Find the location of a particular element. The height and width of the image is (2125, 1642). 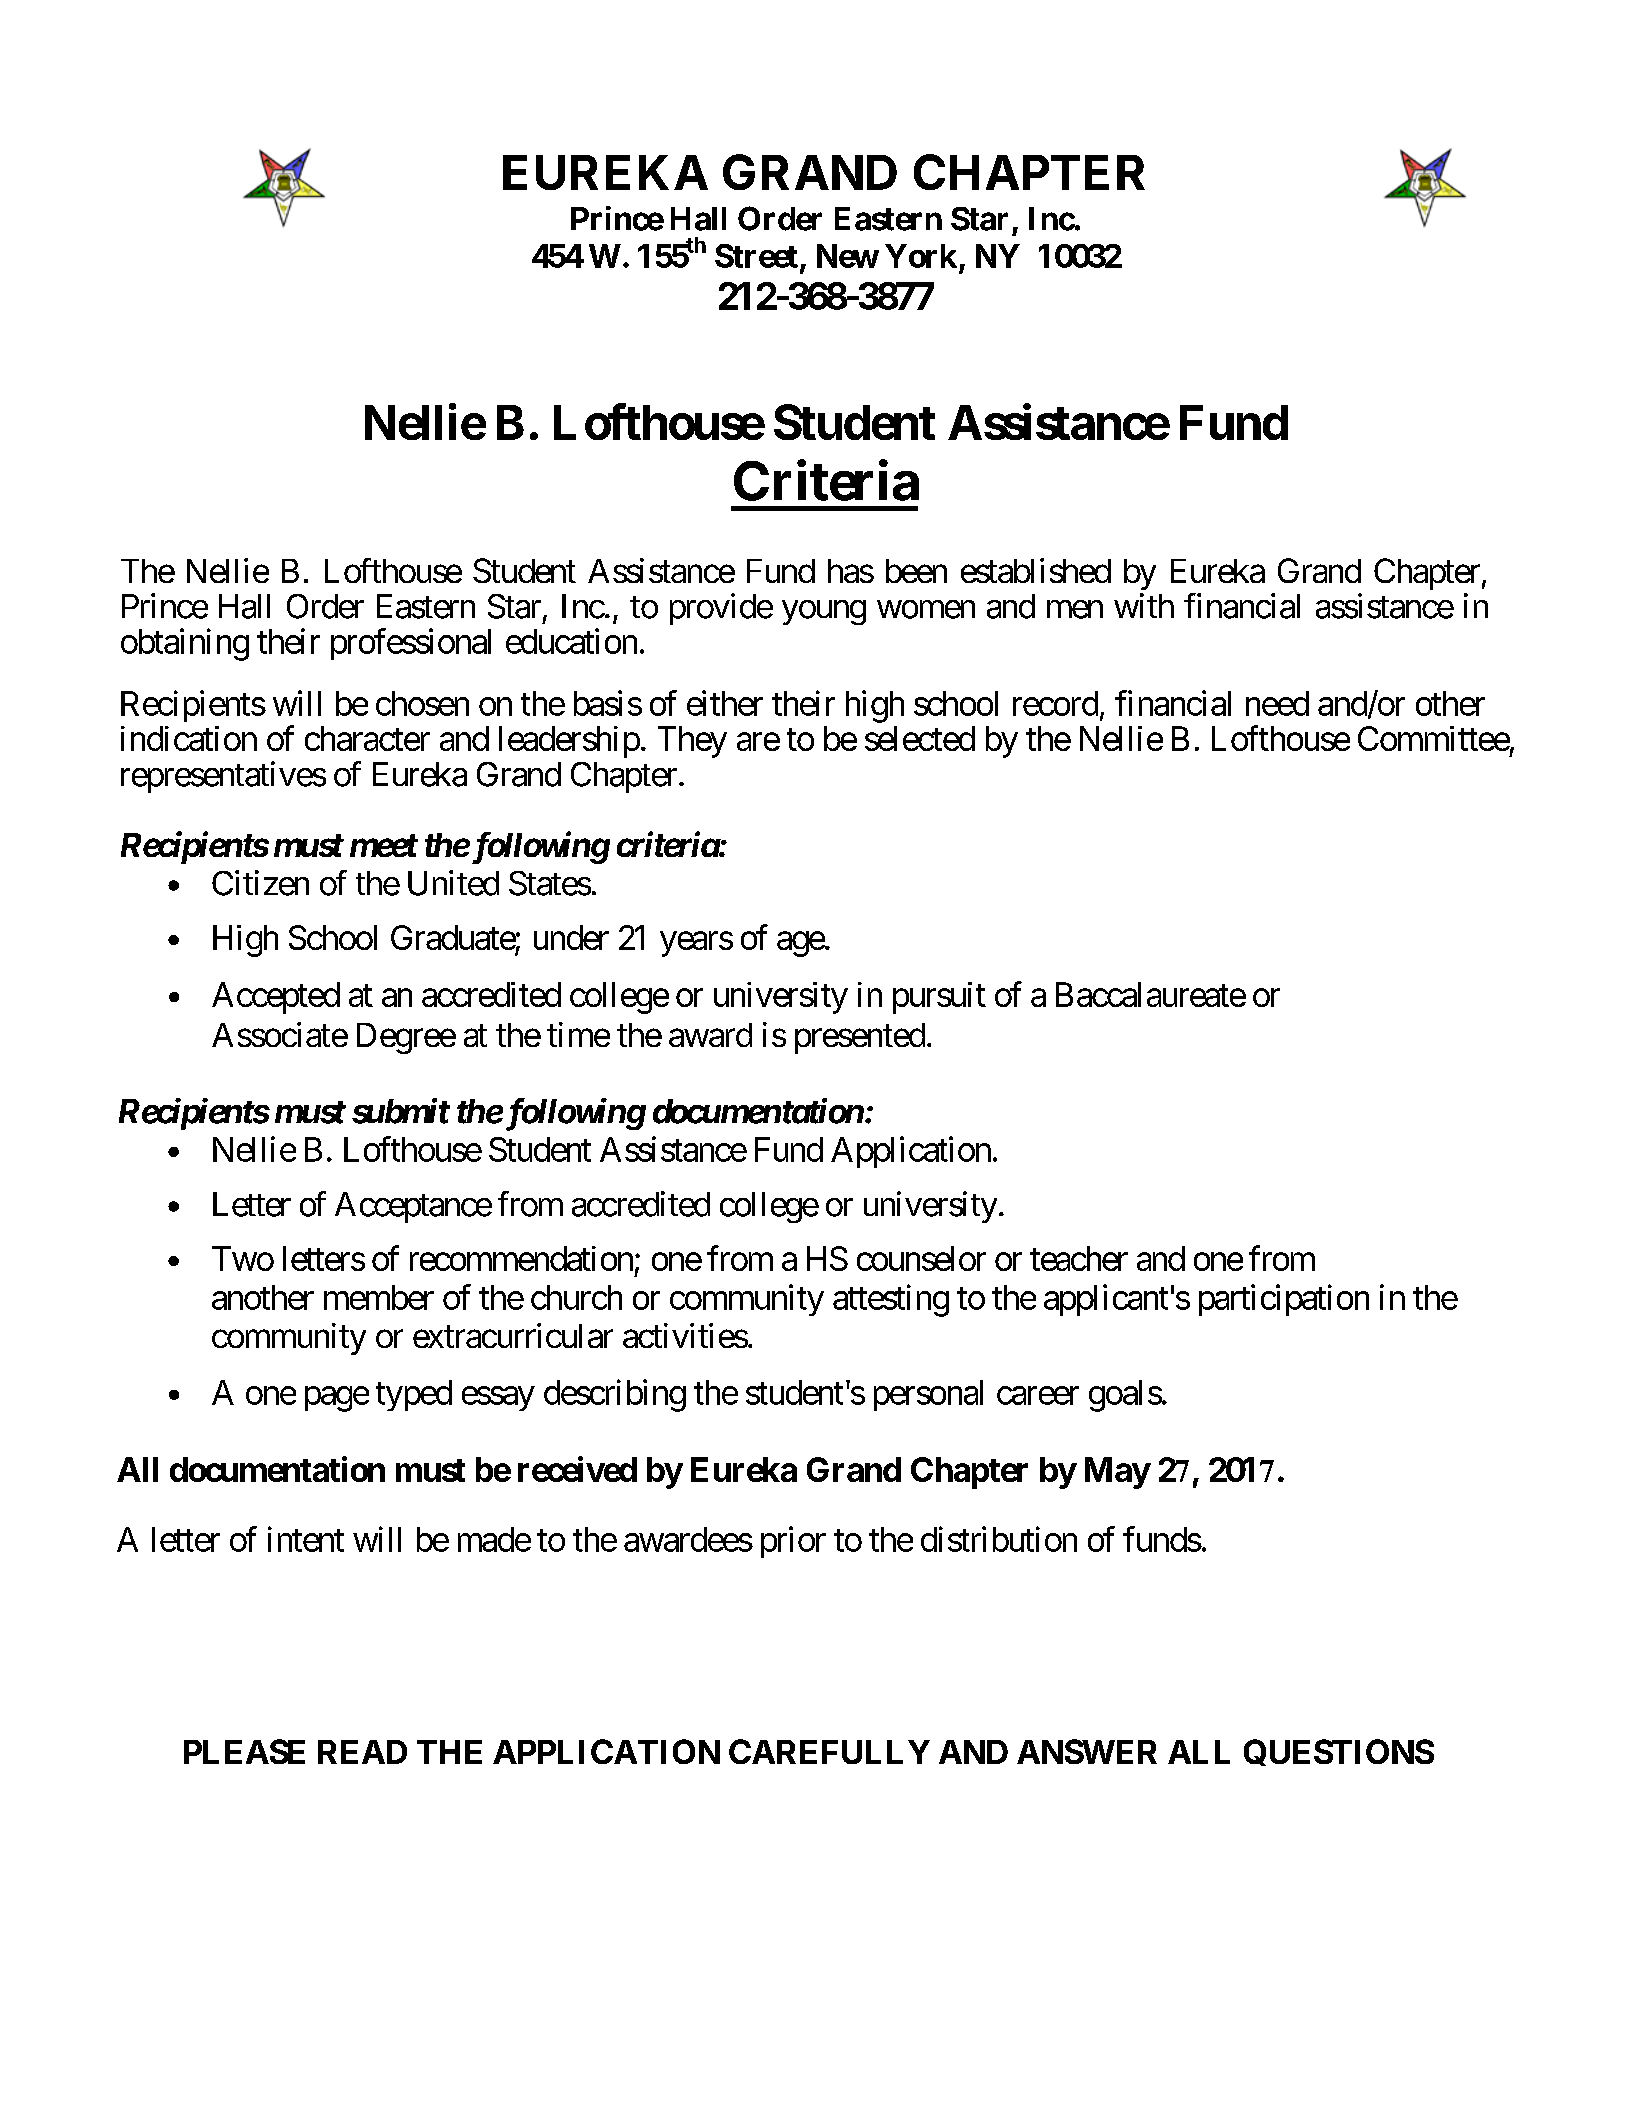

church is located at coordinates (576, 1297).
